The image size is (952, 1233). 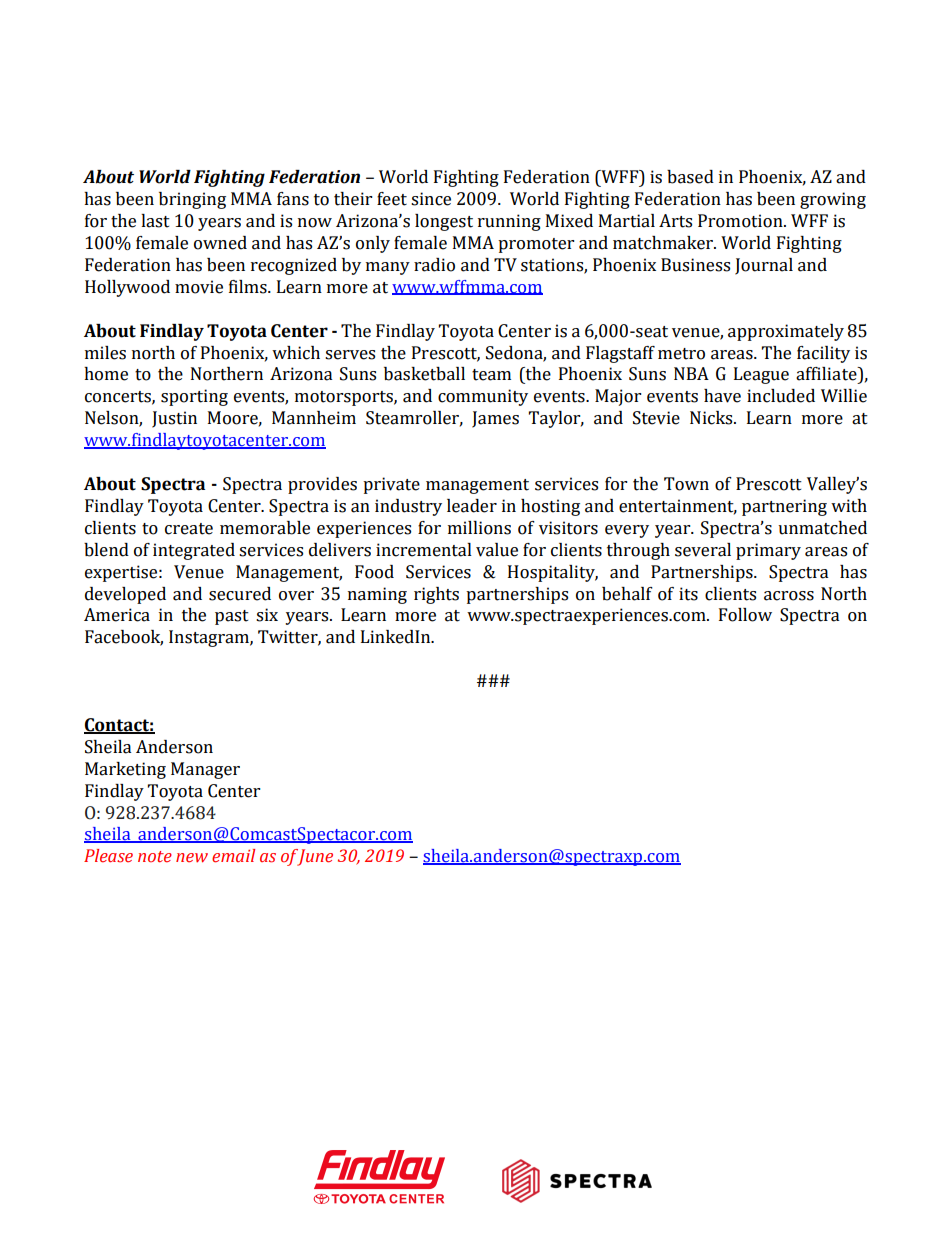 I want to click on new, so click(x=192, y=858).
